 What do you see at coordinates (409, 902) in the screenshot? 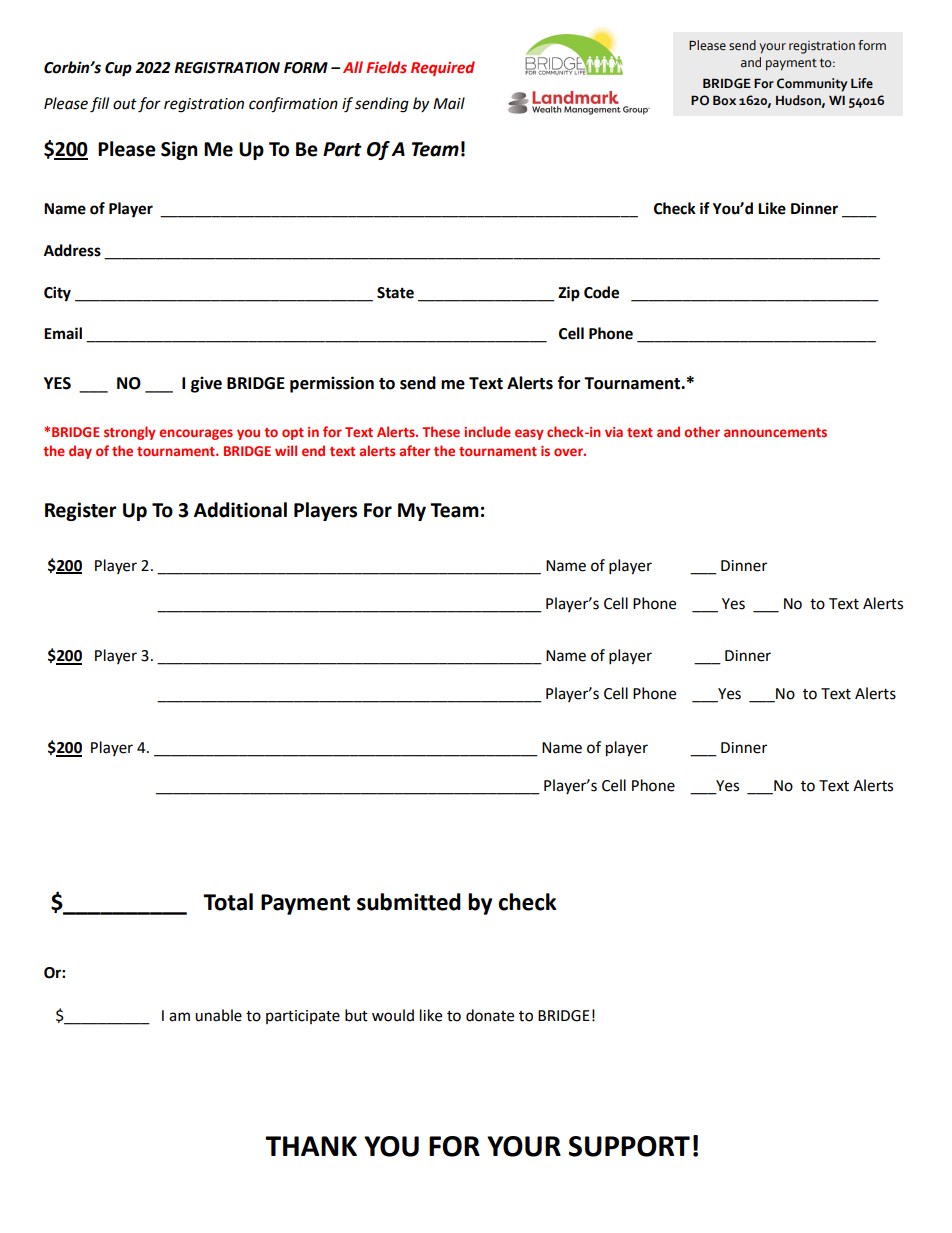
I see `submitted` at bounding box center [409, 902].
